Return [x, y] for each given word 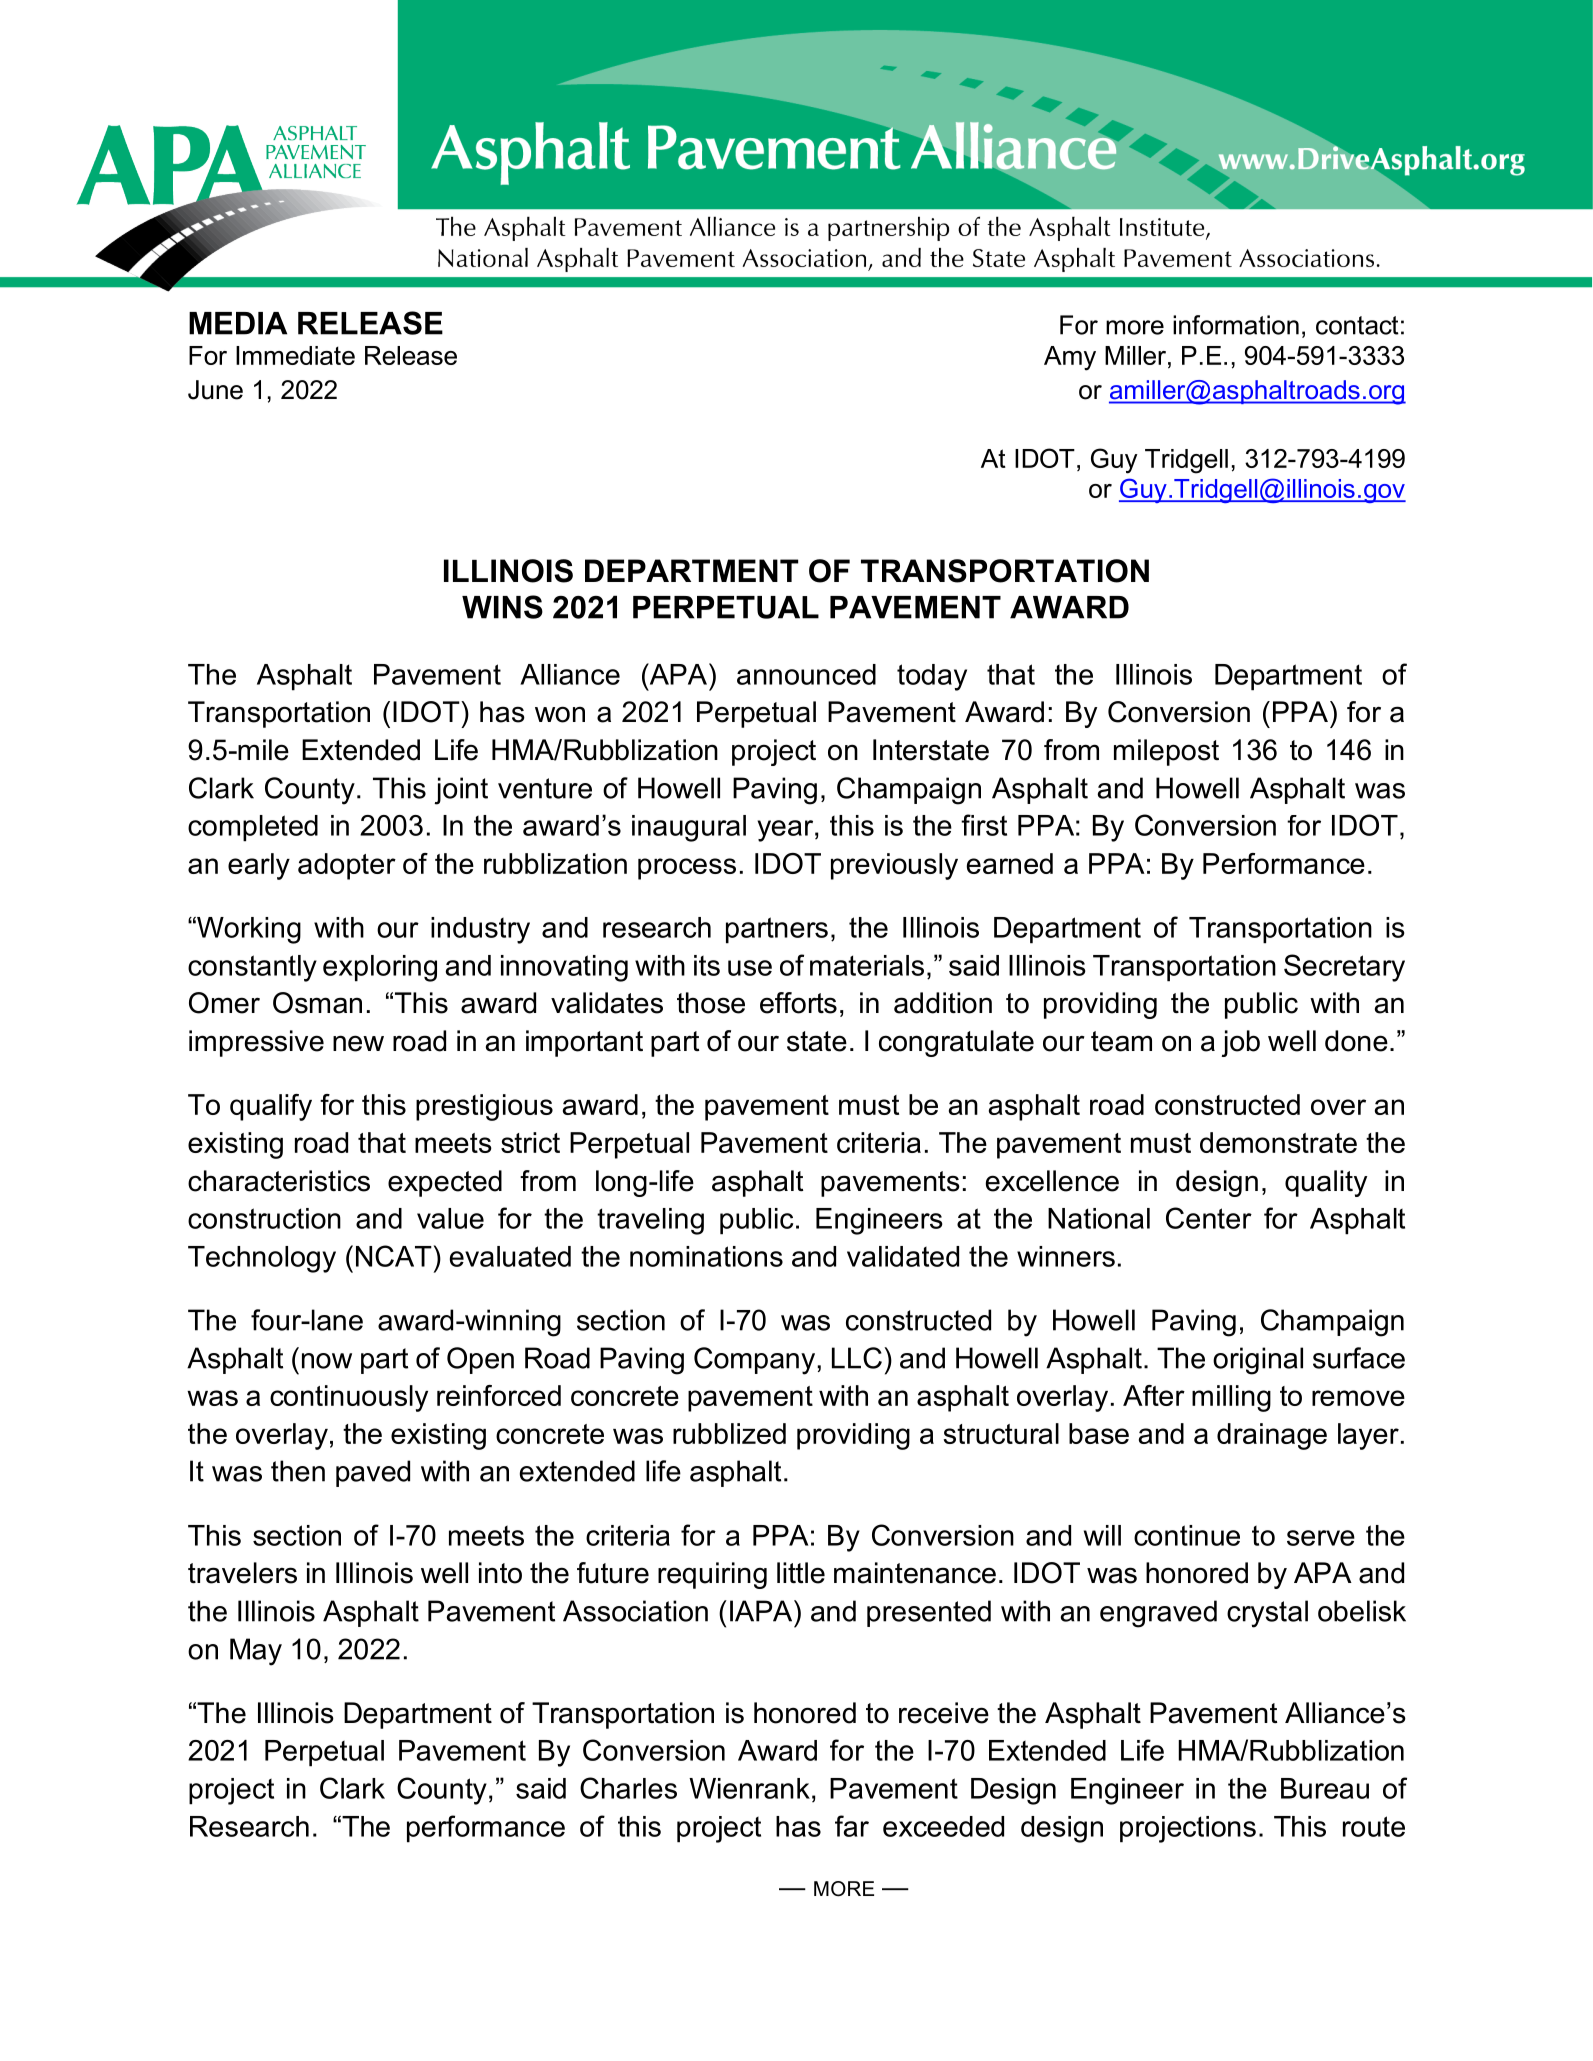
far [852, 1826]
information [1236, 325]
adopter [347, 866]
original [1258, 1361]
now [327, 1361]
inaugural [689, 828]
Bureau [1325, 1788]
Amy [1070, 358]
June [215, 390]
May [256, 1652]
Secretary [1344, 968]
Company [756, 1361]
